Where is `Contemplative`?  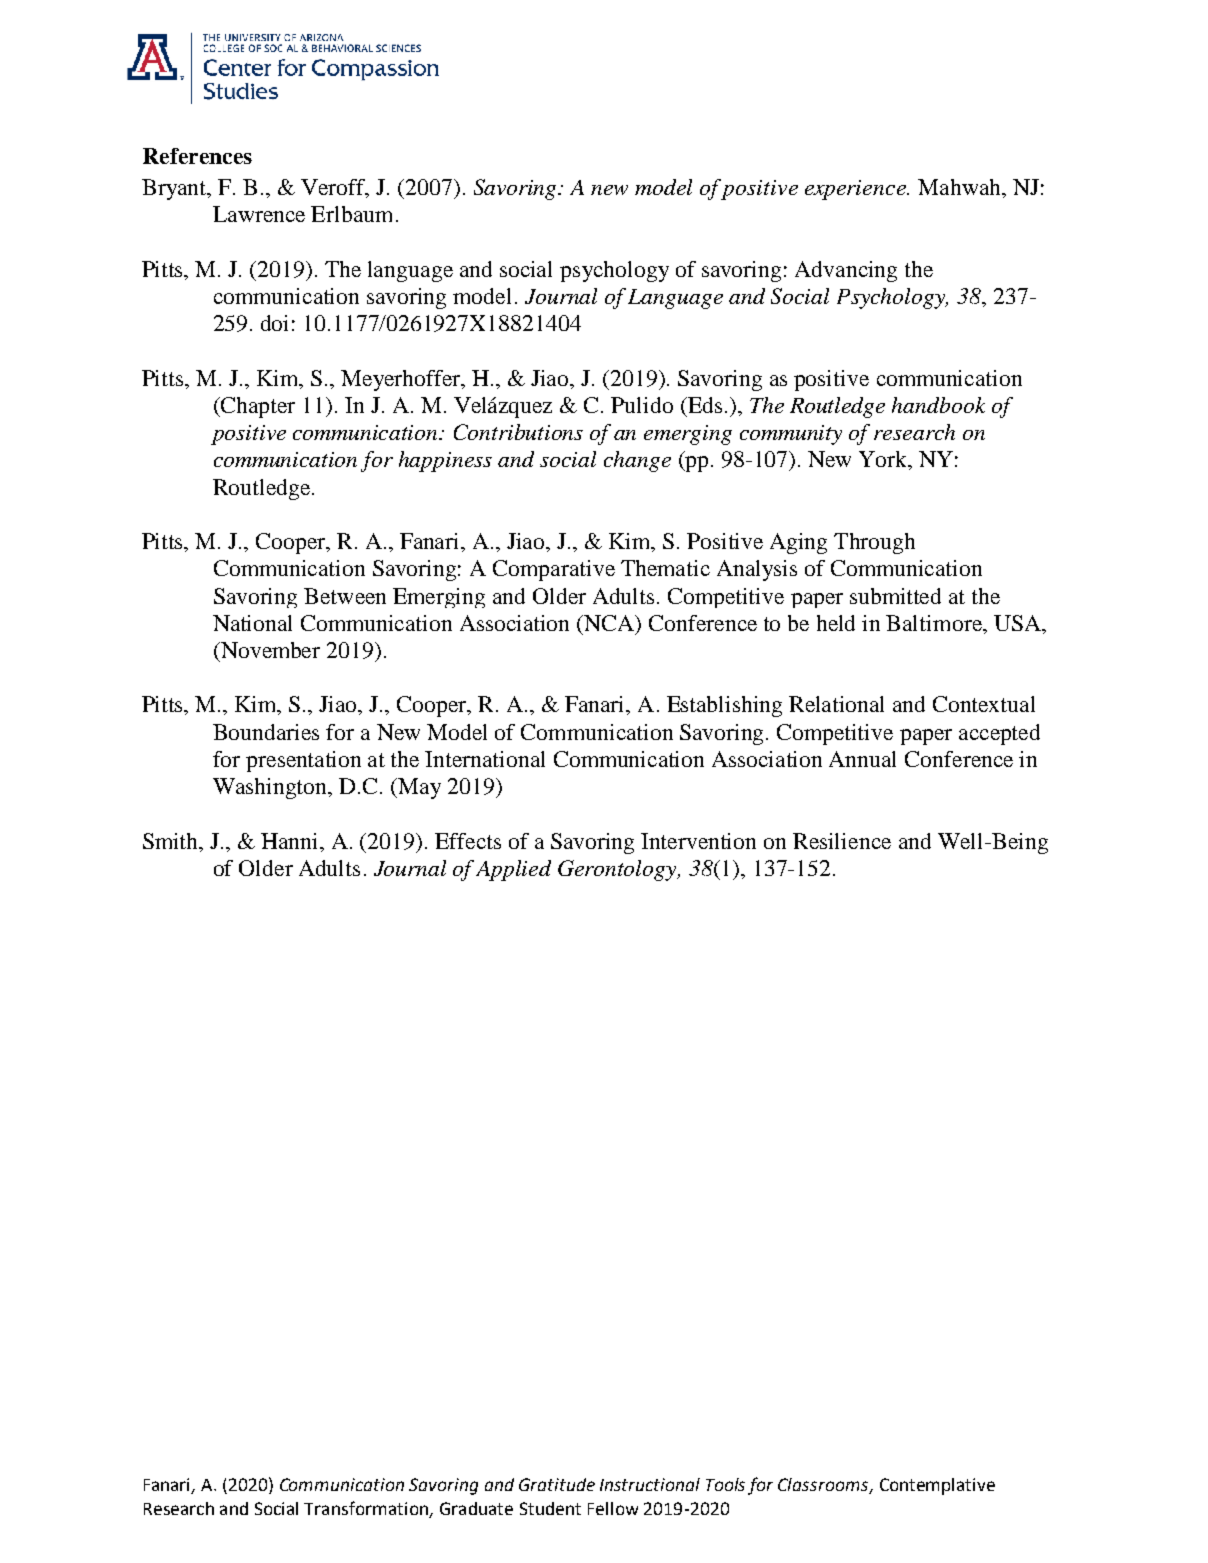 Contemplative is located at coordinates (937, 1486).
